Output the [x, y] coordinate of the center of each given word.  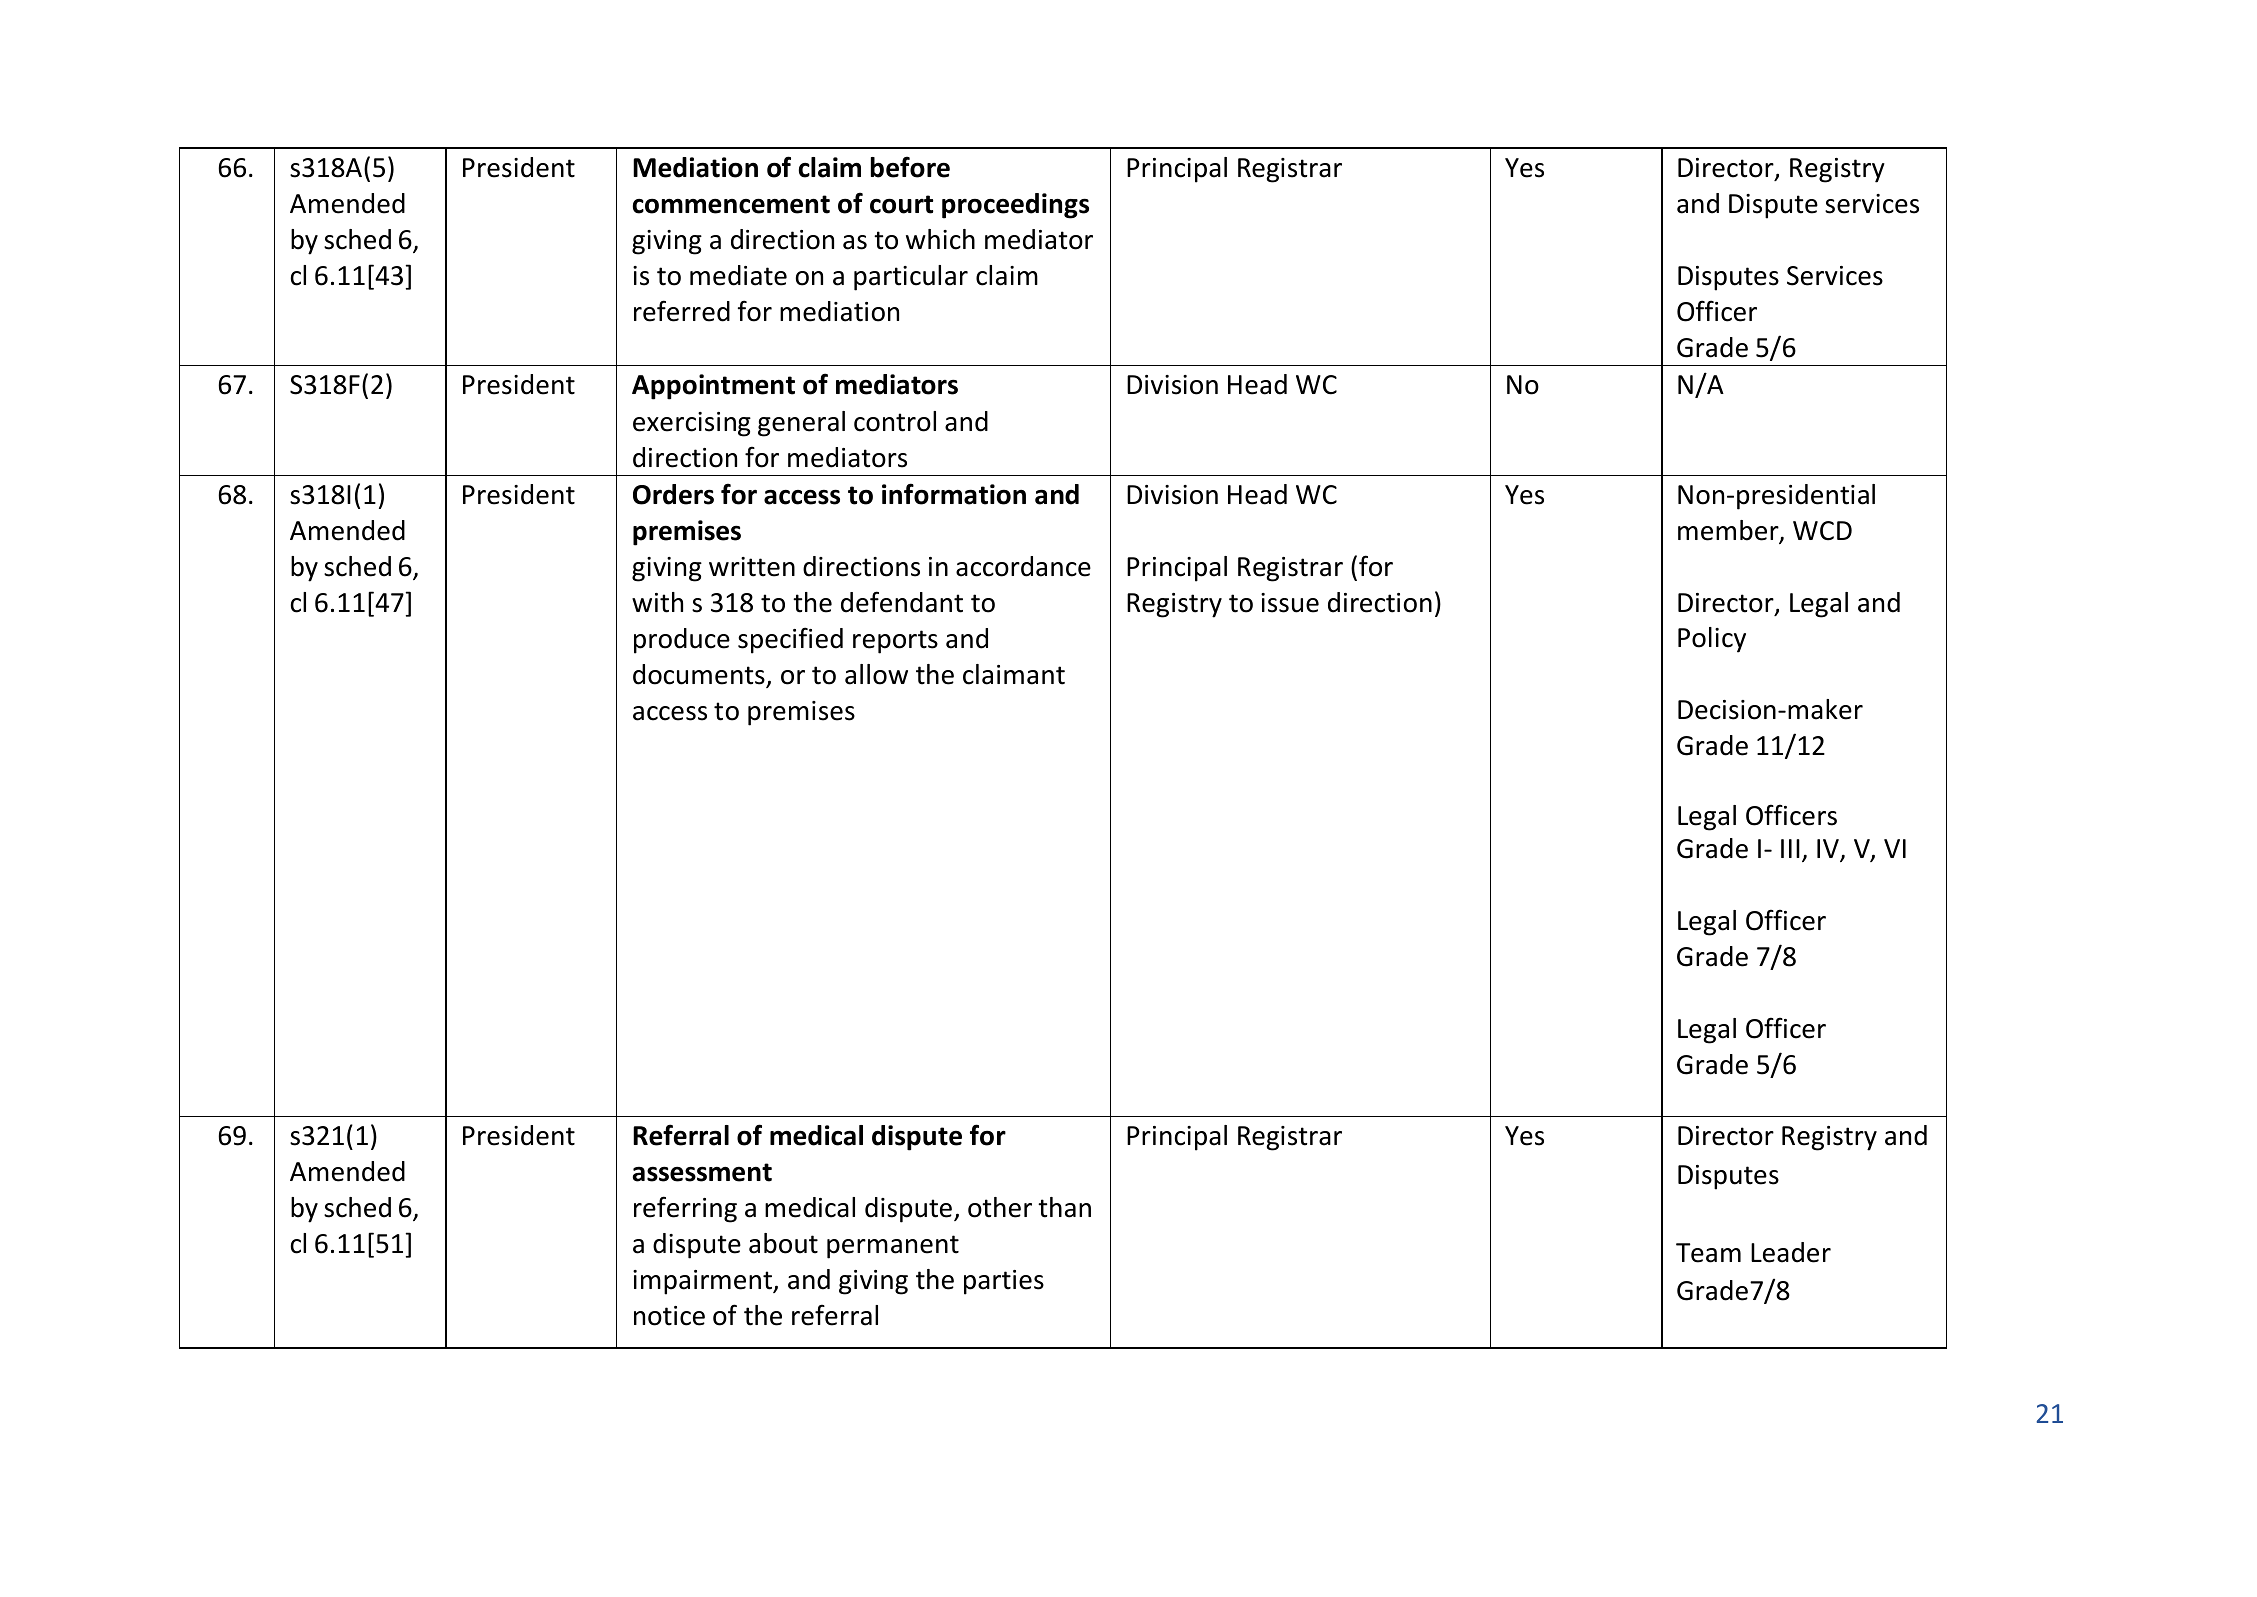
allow [876, 674]
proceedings [1015, 206]
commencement [731, 204]
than [1064, 1207]
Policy [1712, 640]
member [1729, 531]
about [783, 1243]
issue [1290, 603]
